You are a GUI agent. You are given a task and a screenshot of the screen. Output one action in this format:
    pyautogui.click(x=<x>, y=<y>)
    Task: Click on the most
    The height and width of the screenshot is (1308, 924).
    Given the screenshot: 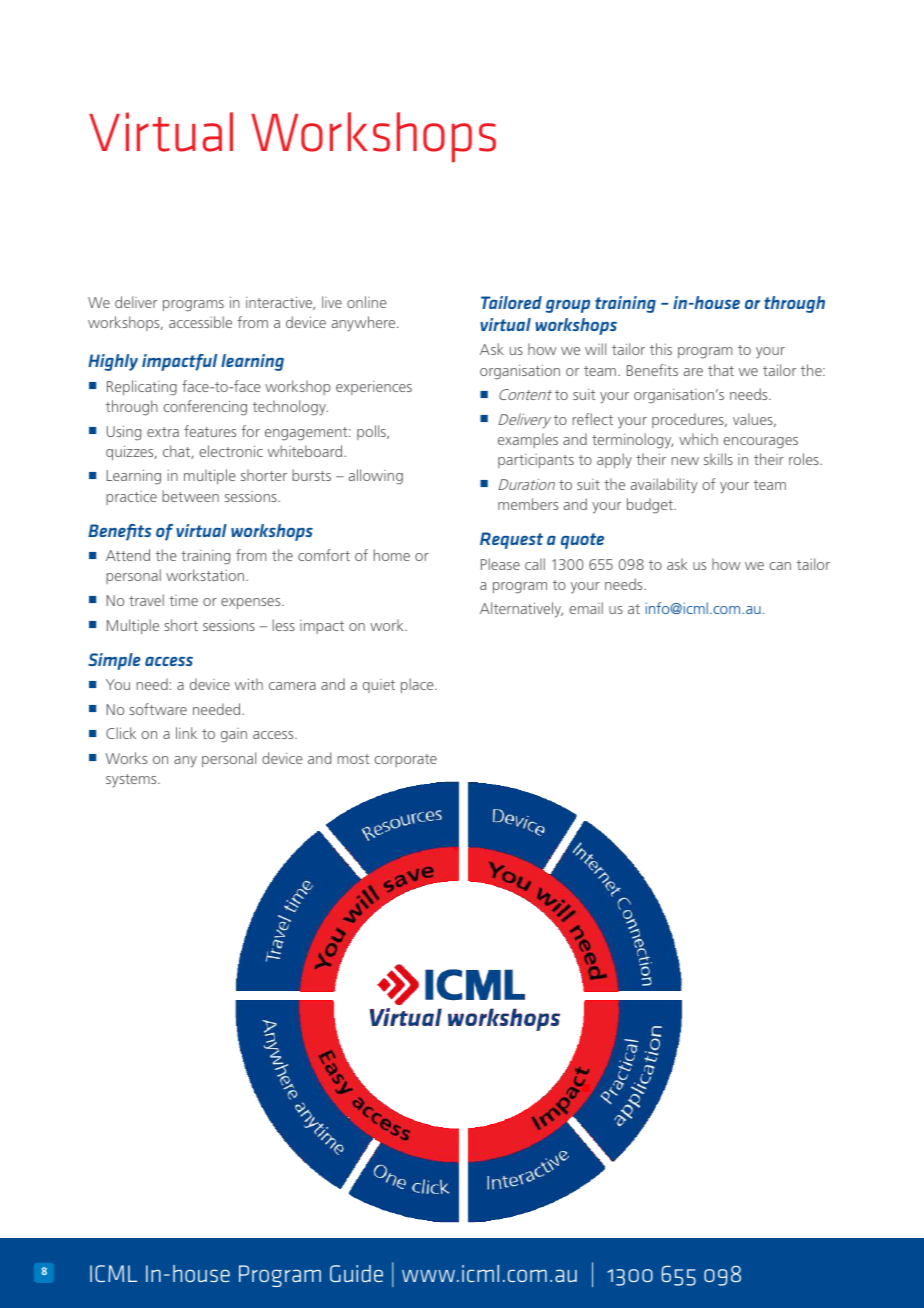 What is the action you would take?
    pyautogui.click(x=353, y=759)
